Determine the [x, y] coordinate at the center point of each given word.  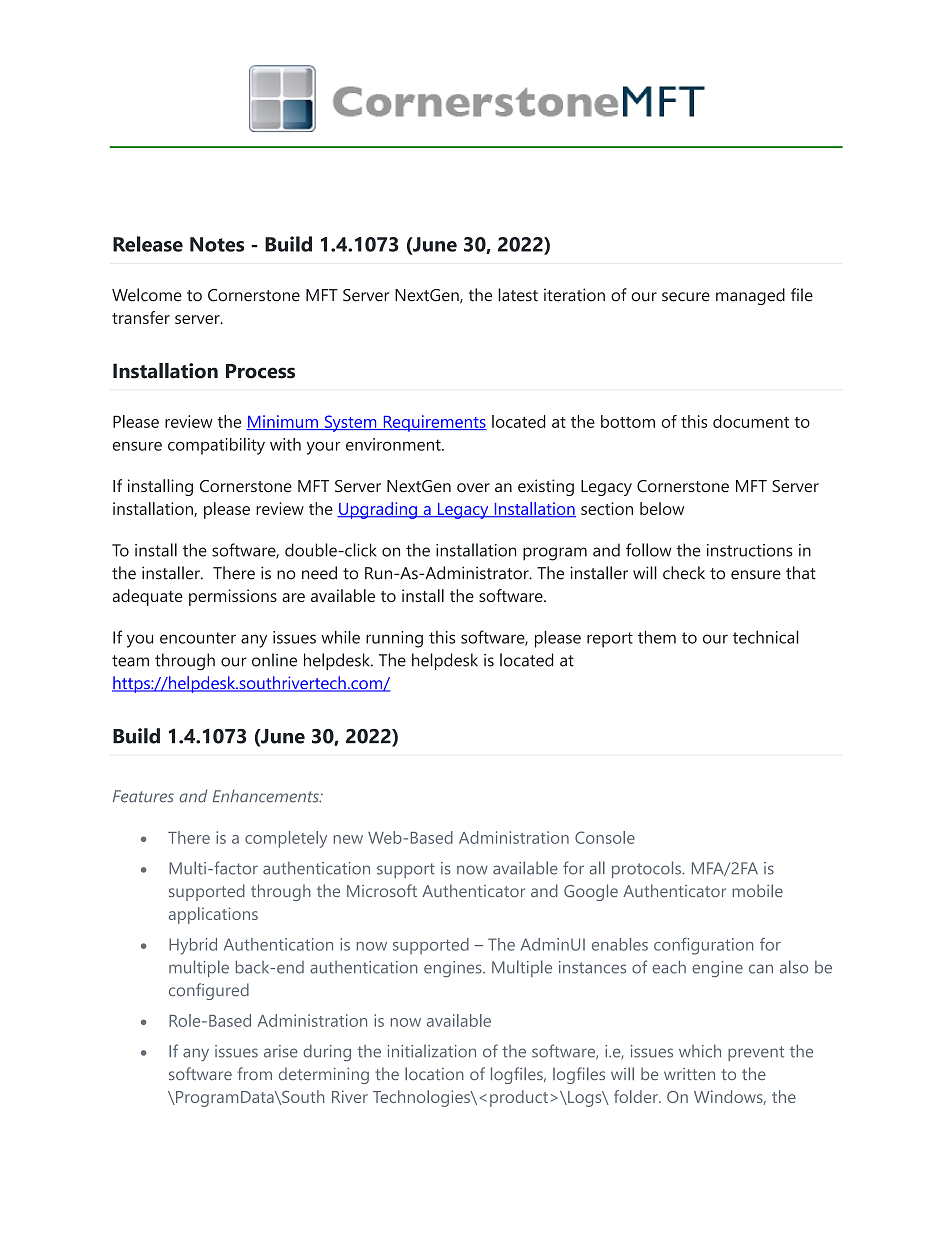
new [348, 839]
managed [750, 296]
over [473, 488]
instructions [749, 550]
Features [143, 796]
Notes [217, 244]
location [434, 1073]
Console [605, 837]
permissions [233, 597]
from [255, 1073]
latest [518, 295]
